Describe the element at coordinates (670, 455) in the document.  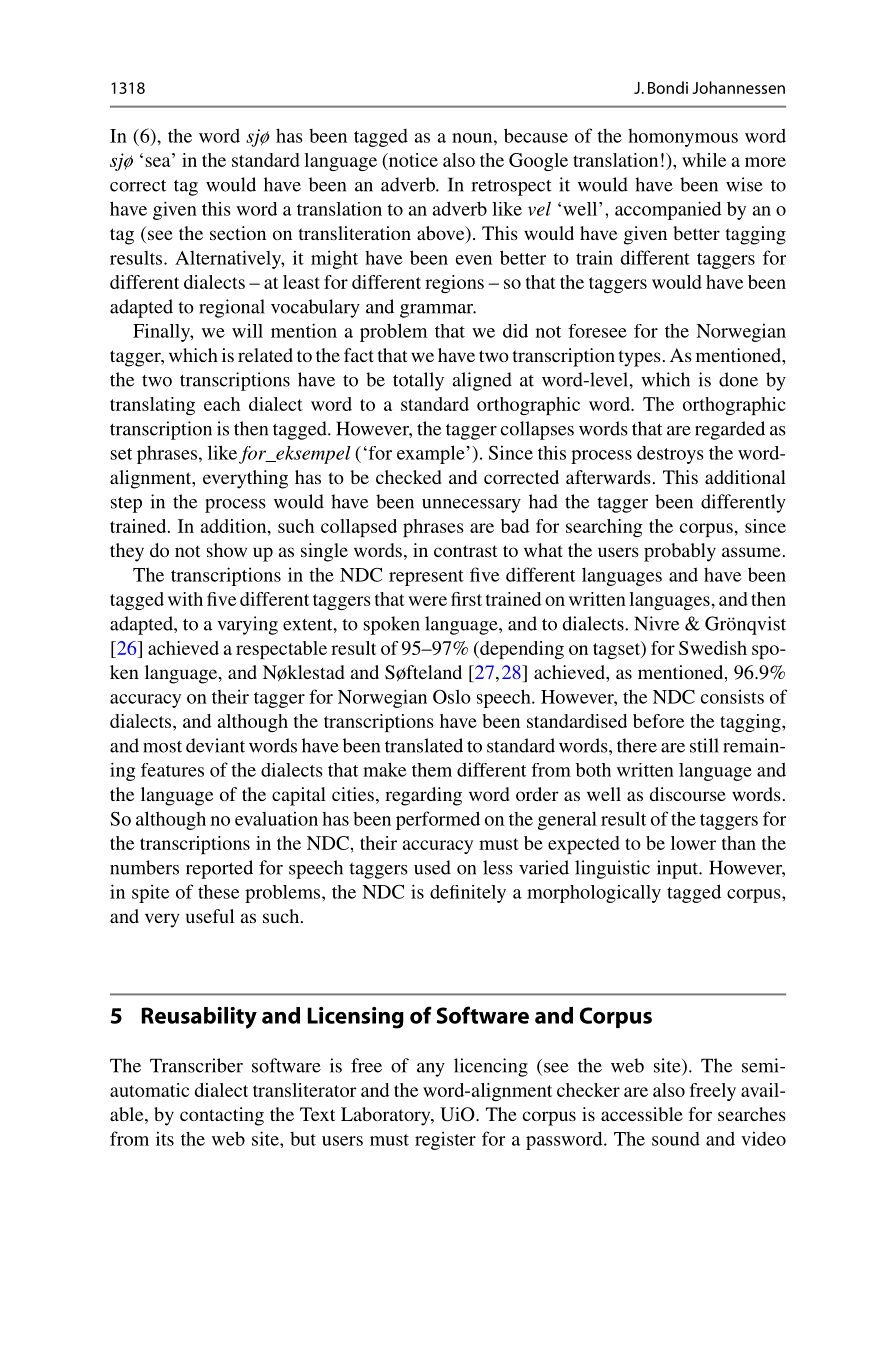
I see `destroys` at that location.
